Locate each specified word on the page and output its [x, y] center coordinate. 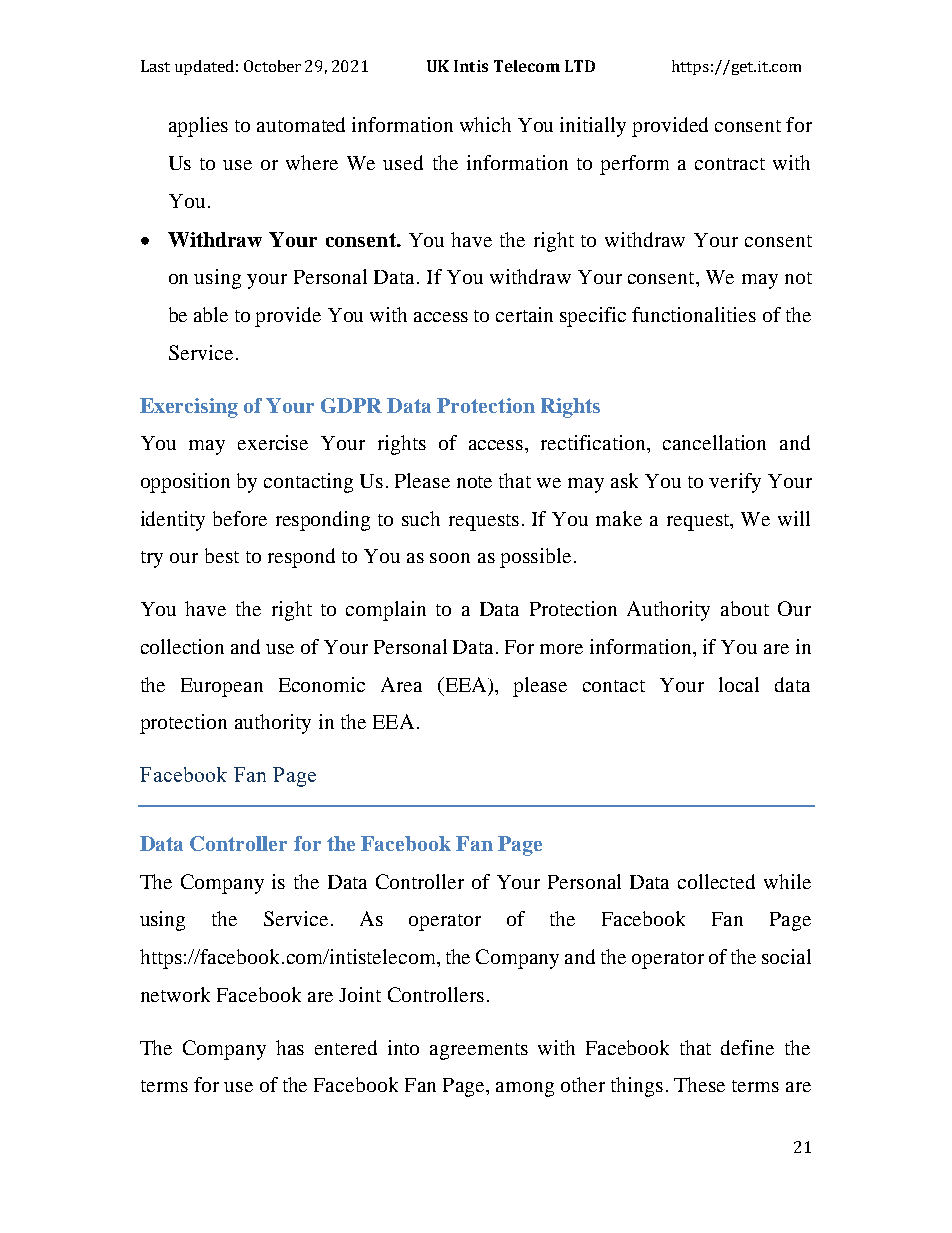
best [222, 555]
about [745, 608]
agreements [479, 1051]
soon [450, 558]
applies [198, 127]
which [485, 124]
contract [730, 164]
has [290, 1047]
